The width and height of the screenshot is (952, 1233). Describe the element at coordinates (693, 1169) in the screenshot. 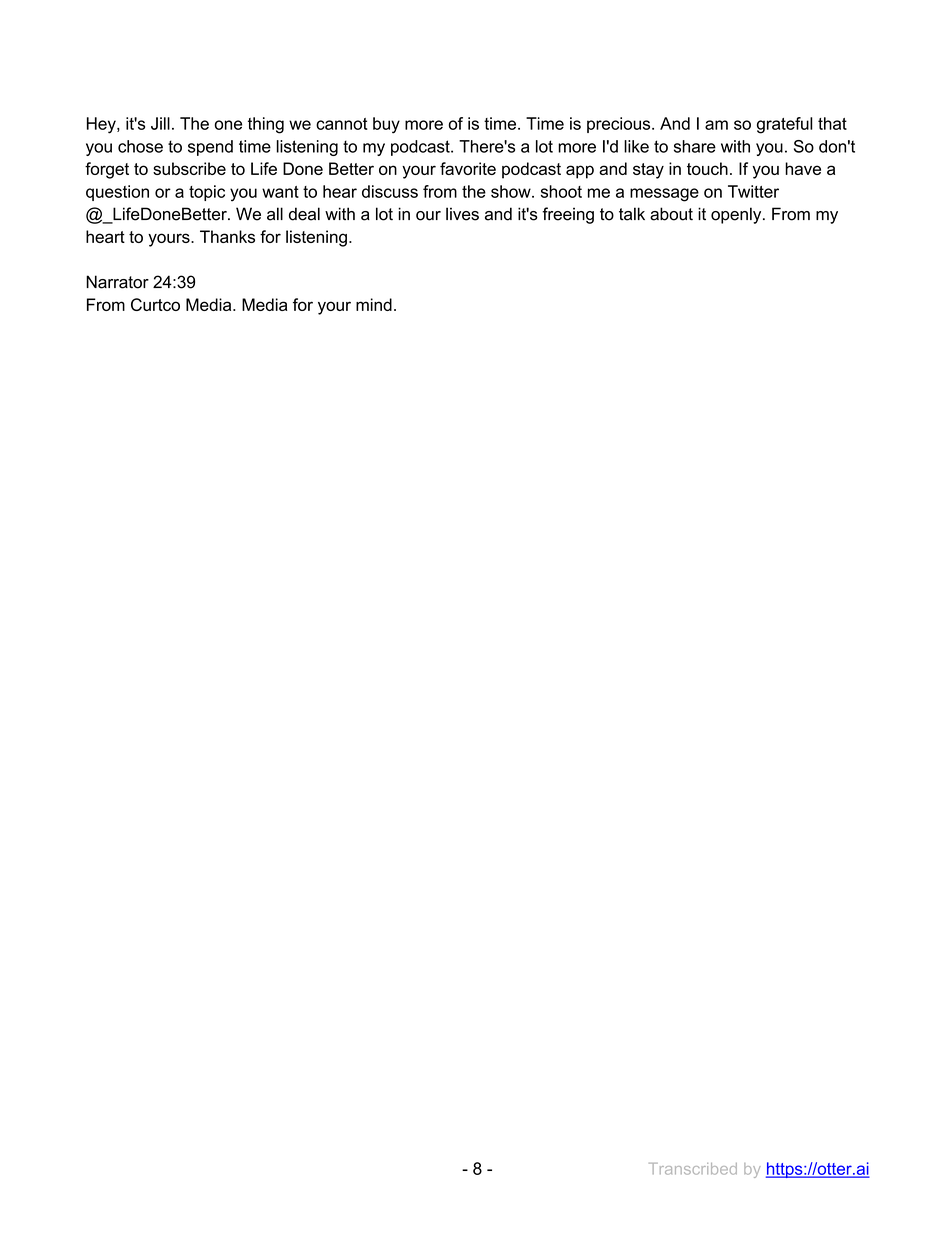

I see `Transcribed` at that location.
